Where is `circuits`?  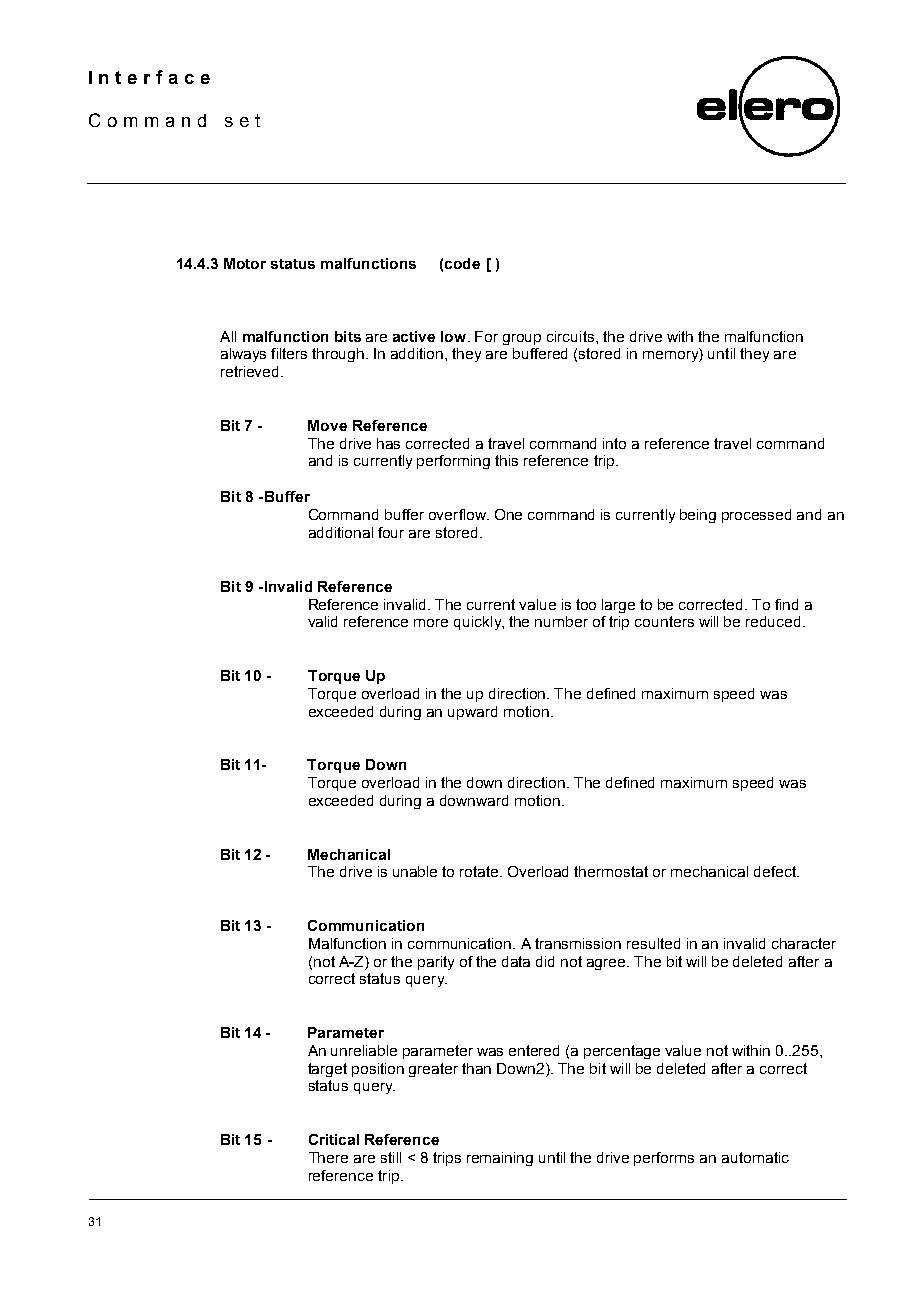
circuits is located at coordinates (572, 336).
